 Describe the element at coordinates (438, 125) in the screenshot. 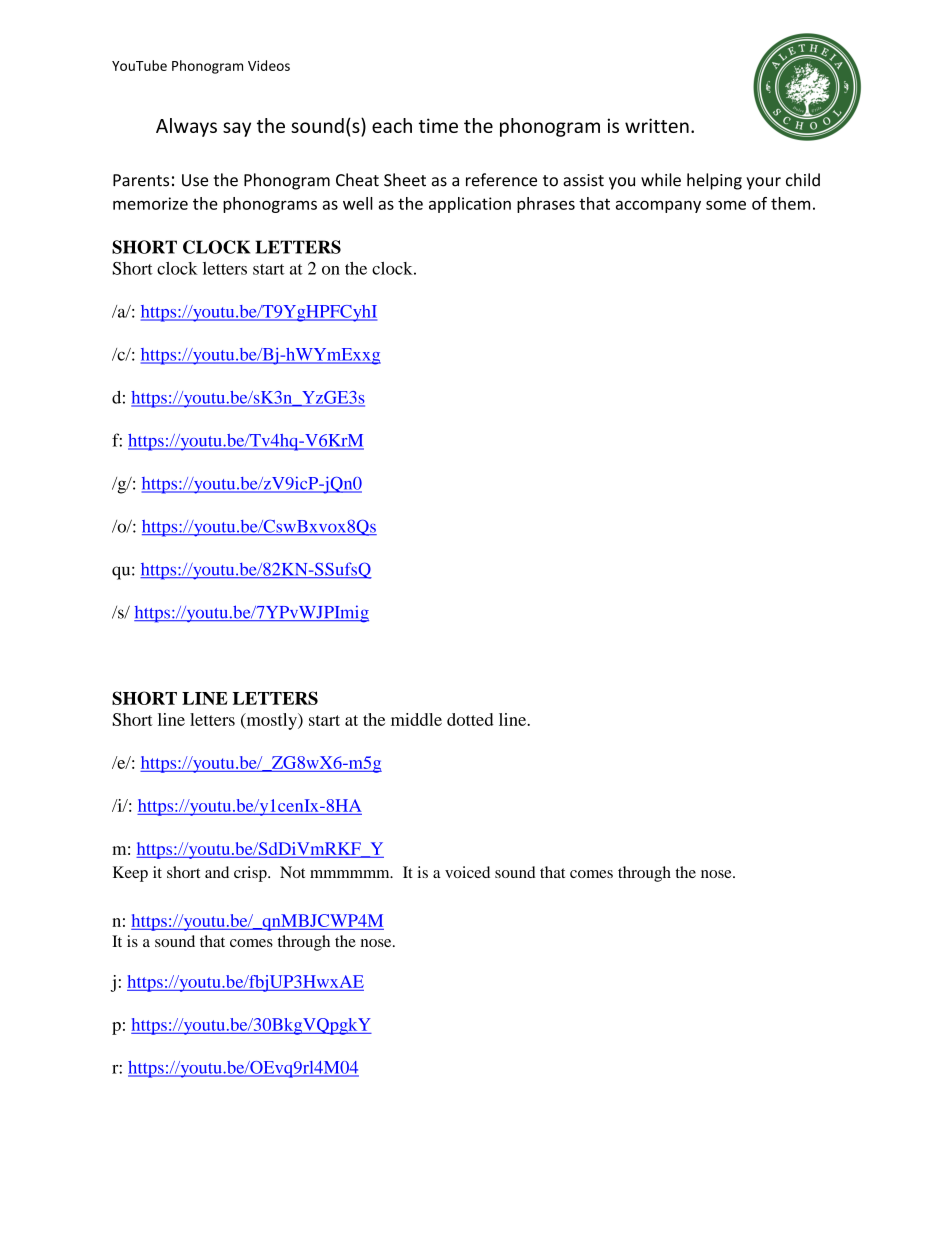

I see `time` at that location.
